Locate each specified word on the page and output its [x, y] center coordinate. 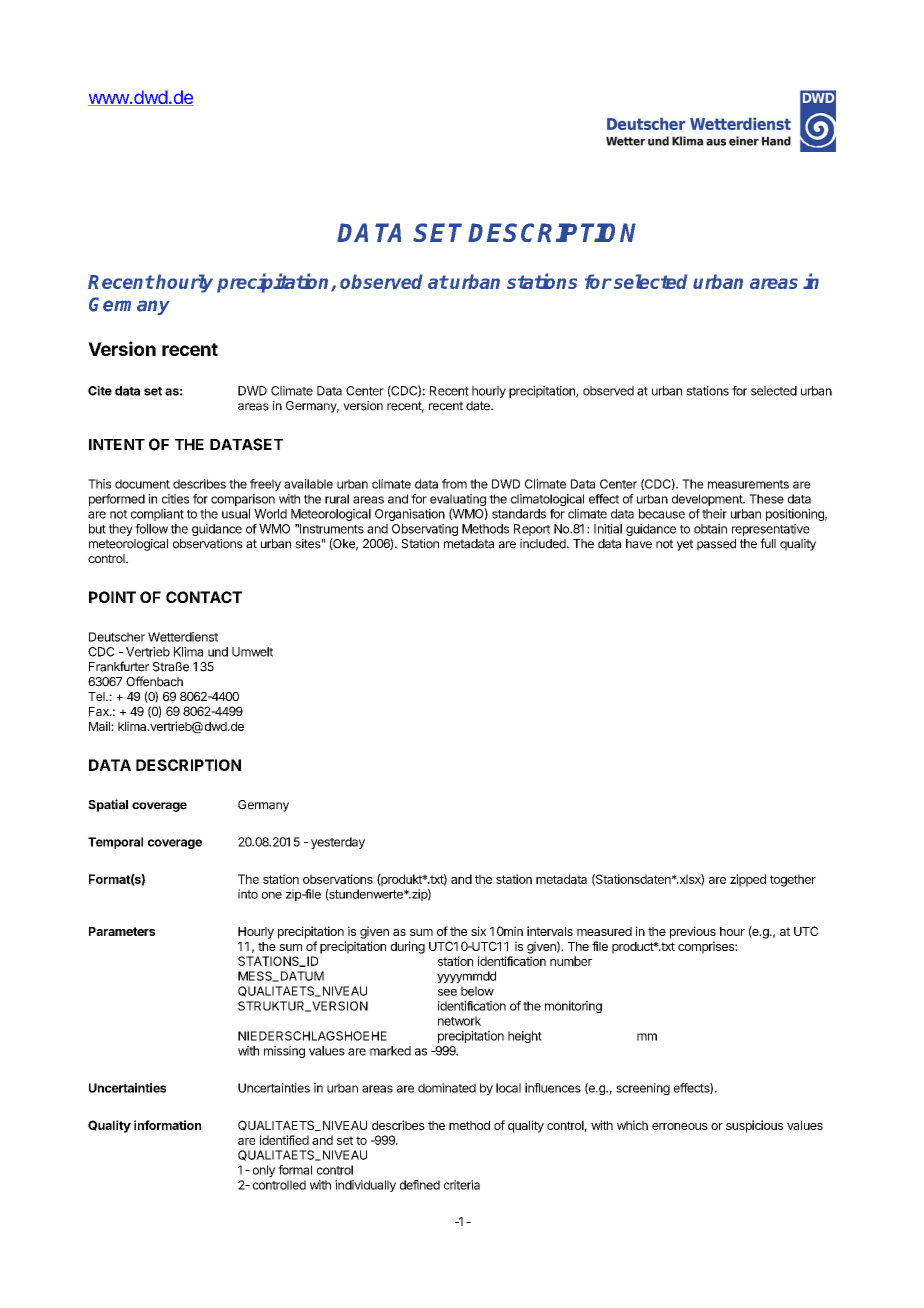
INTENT [117, 444]
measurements [748, 484]
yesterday [338, 843]
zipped [748, 880]
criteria [462, 1185]
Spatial [108, 805]
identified [284, 1140]
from [454, 484]
